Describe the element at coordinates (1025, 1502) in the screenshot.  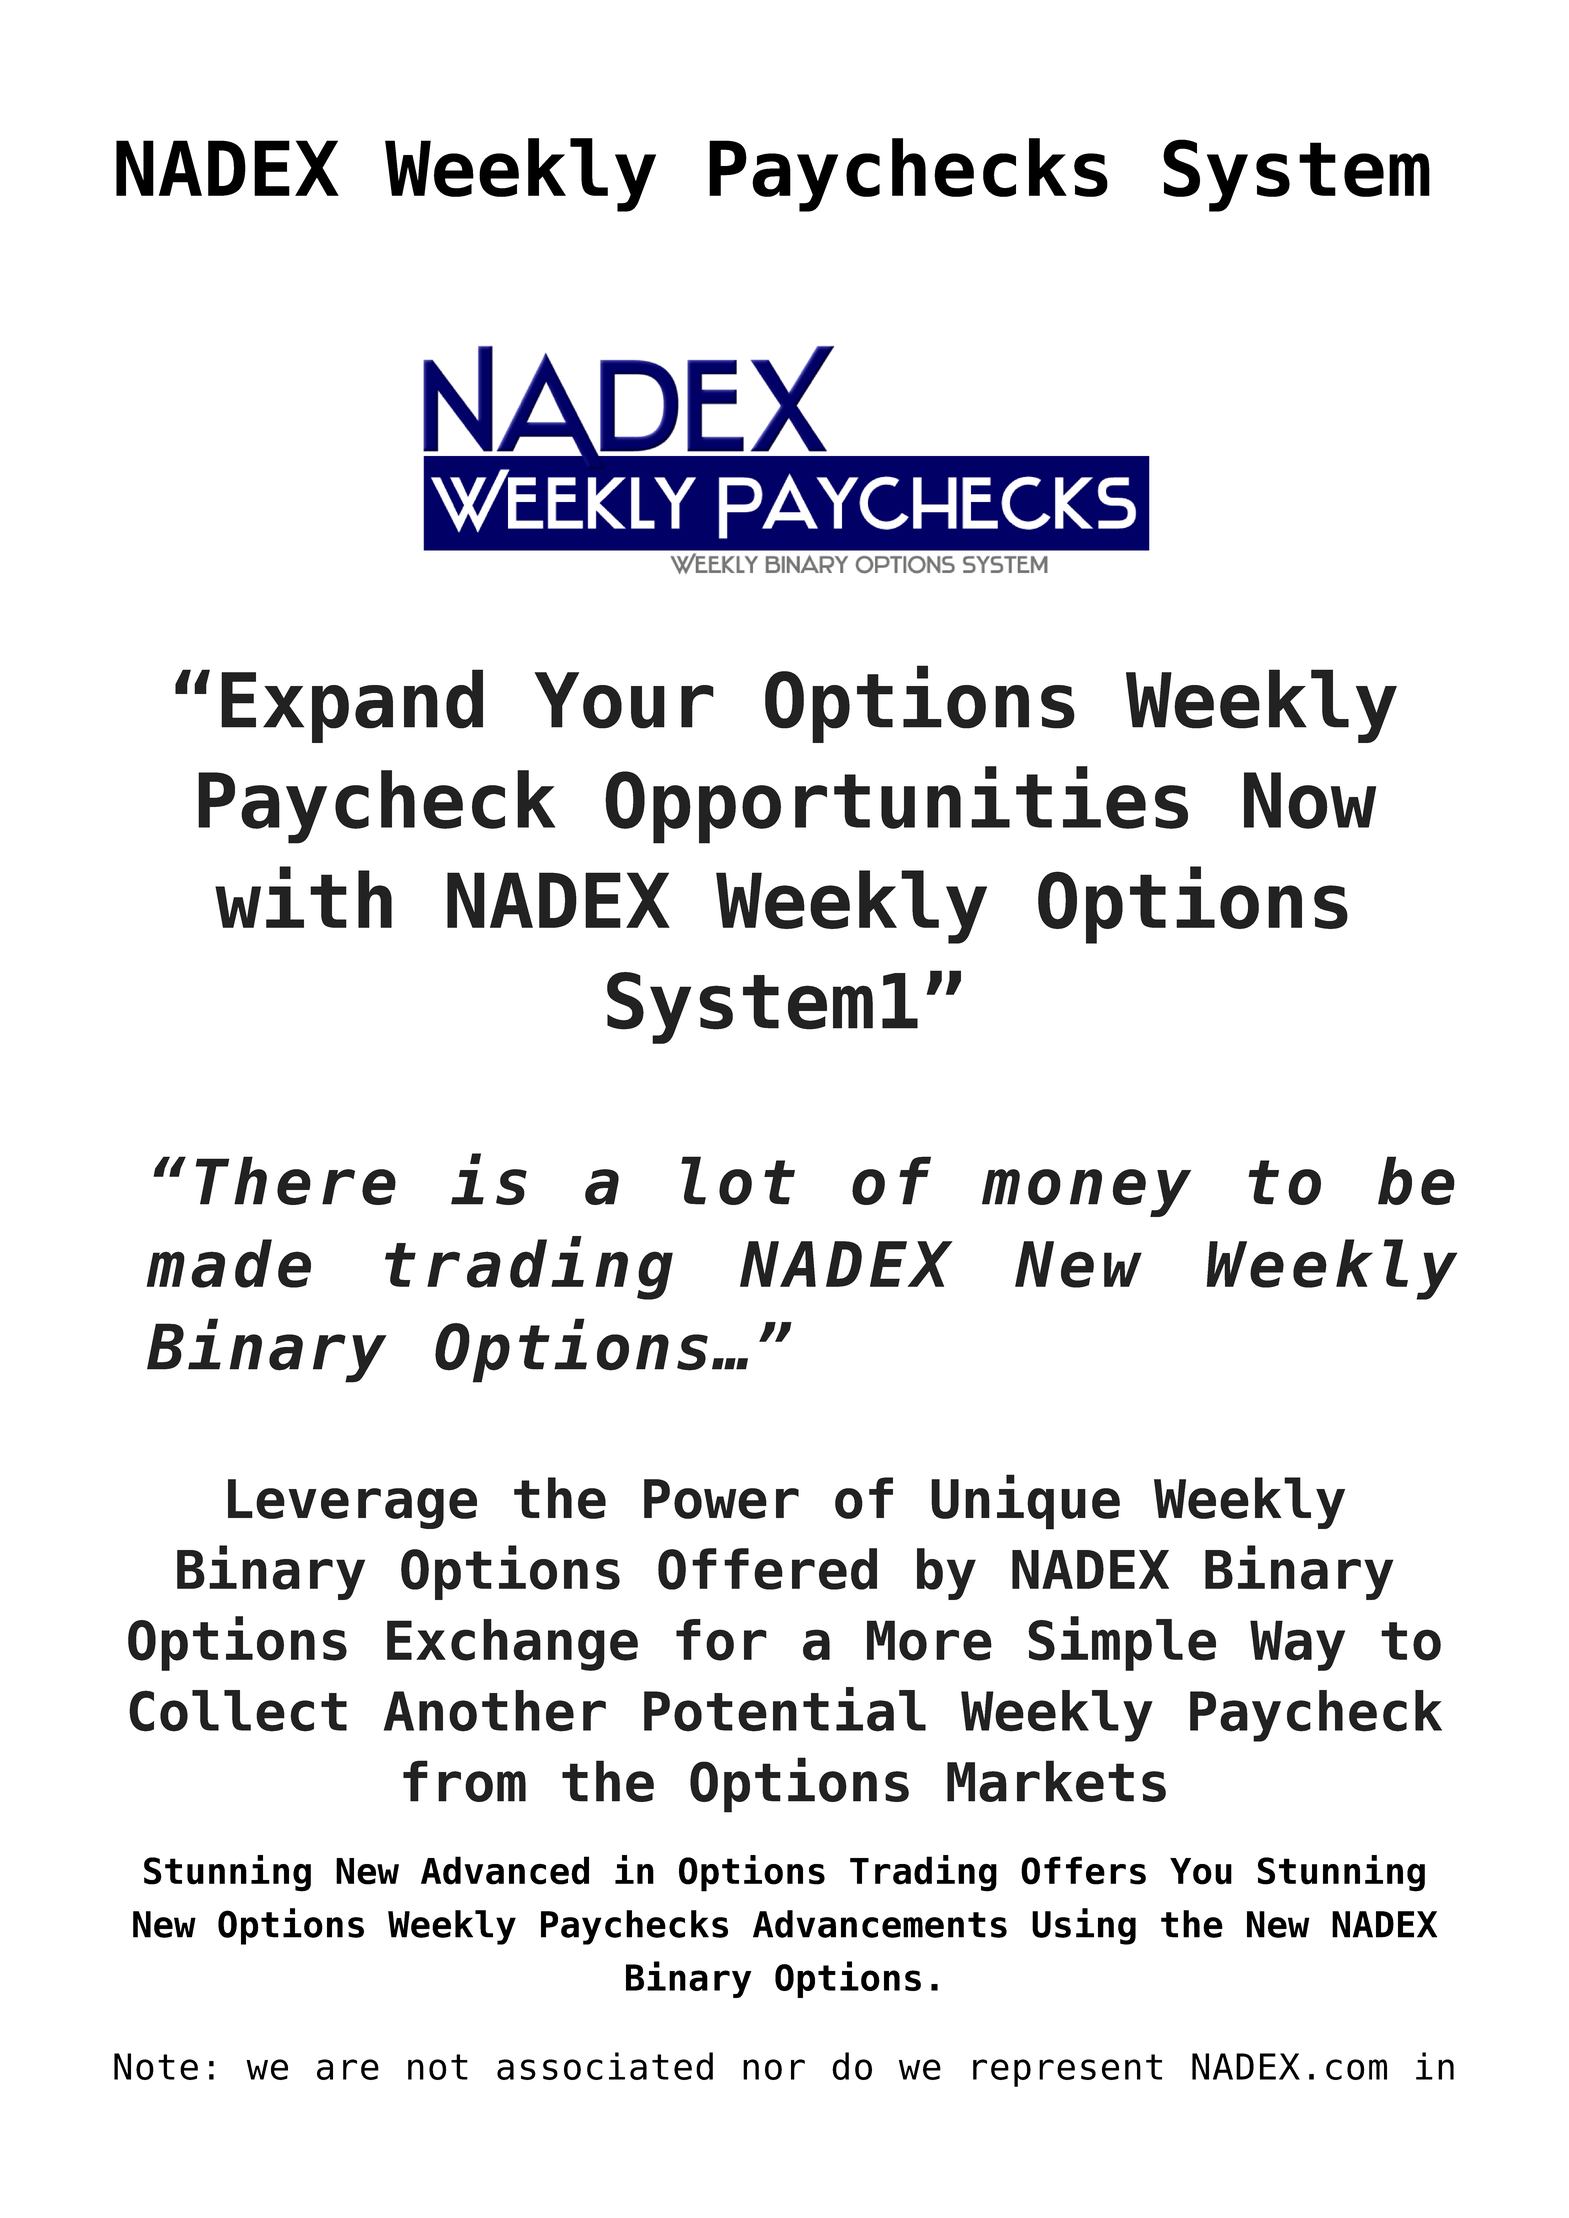
I see `Unique` at that location.
